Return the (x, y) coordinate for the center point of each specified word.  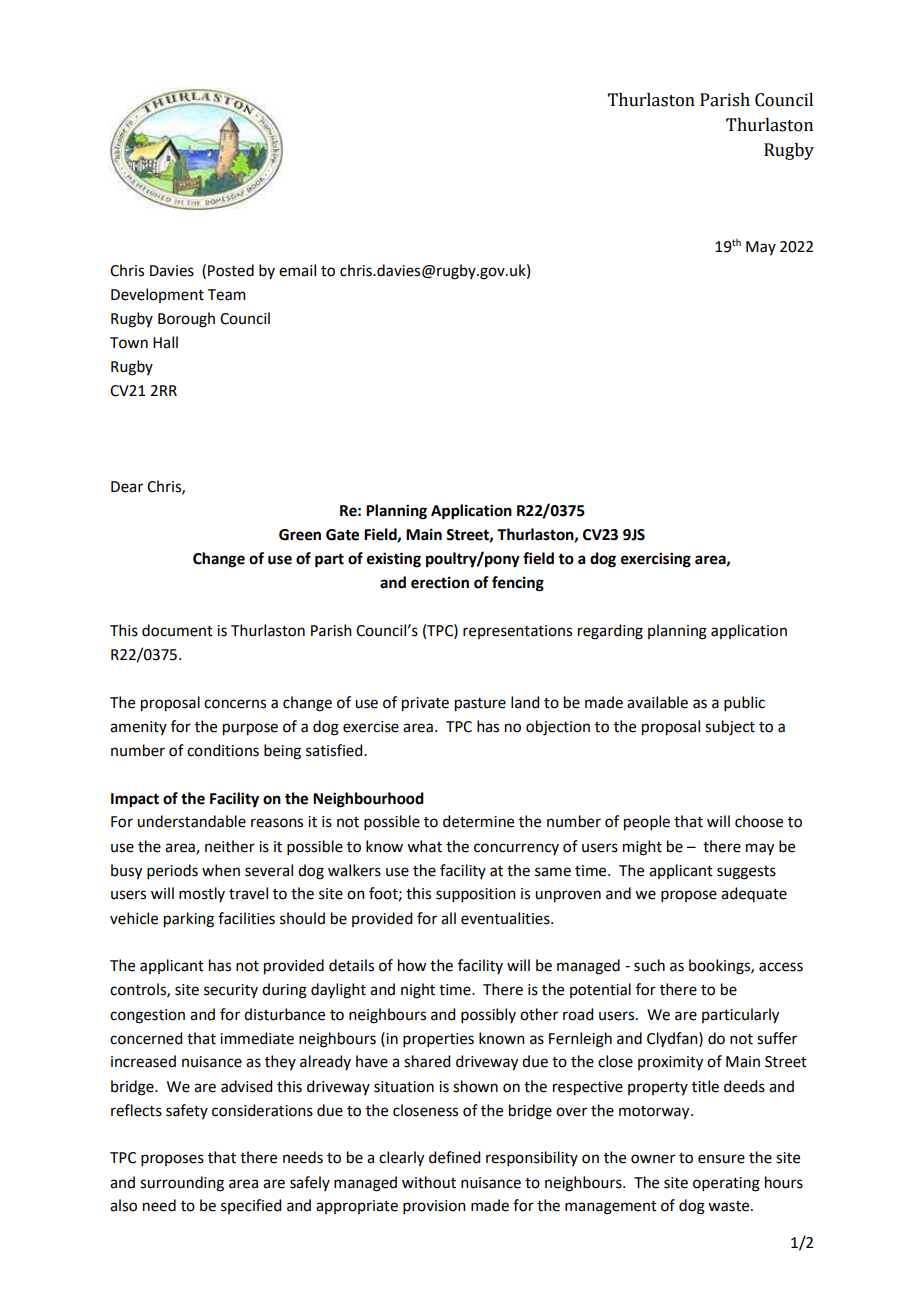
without (429, 1182)
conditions (223, 750)
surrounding (182, 1184)
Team (227, 295)
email (297, 270)
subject (730, 728)
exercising (656, 560)
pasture (480, 705)
